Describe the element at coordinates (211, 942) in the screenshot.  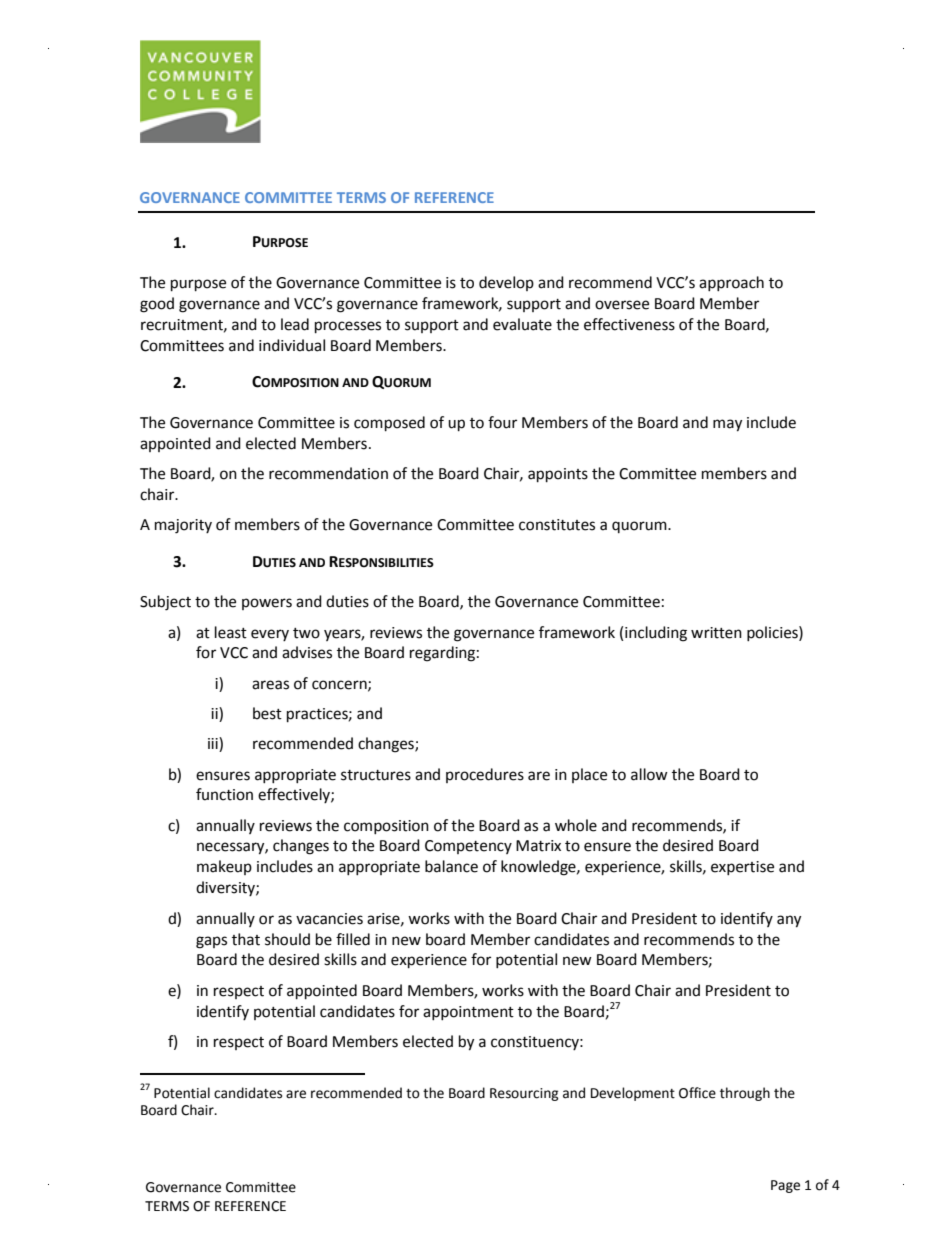
I see `gaps` at that location.
